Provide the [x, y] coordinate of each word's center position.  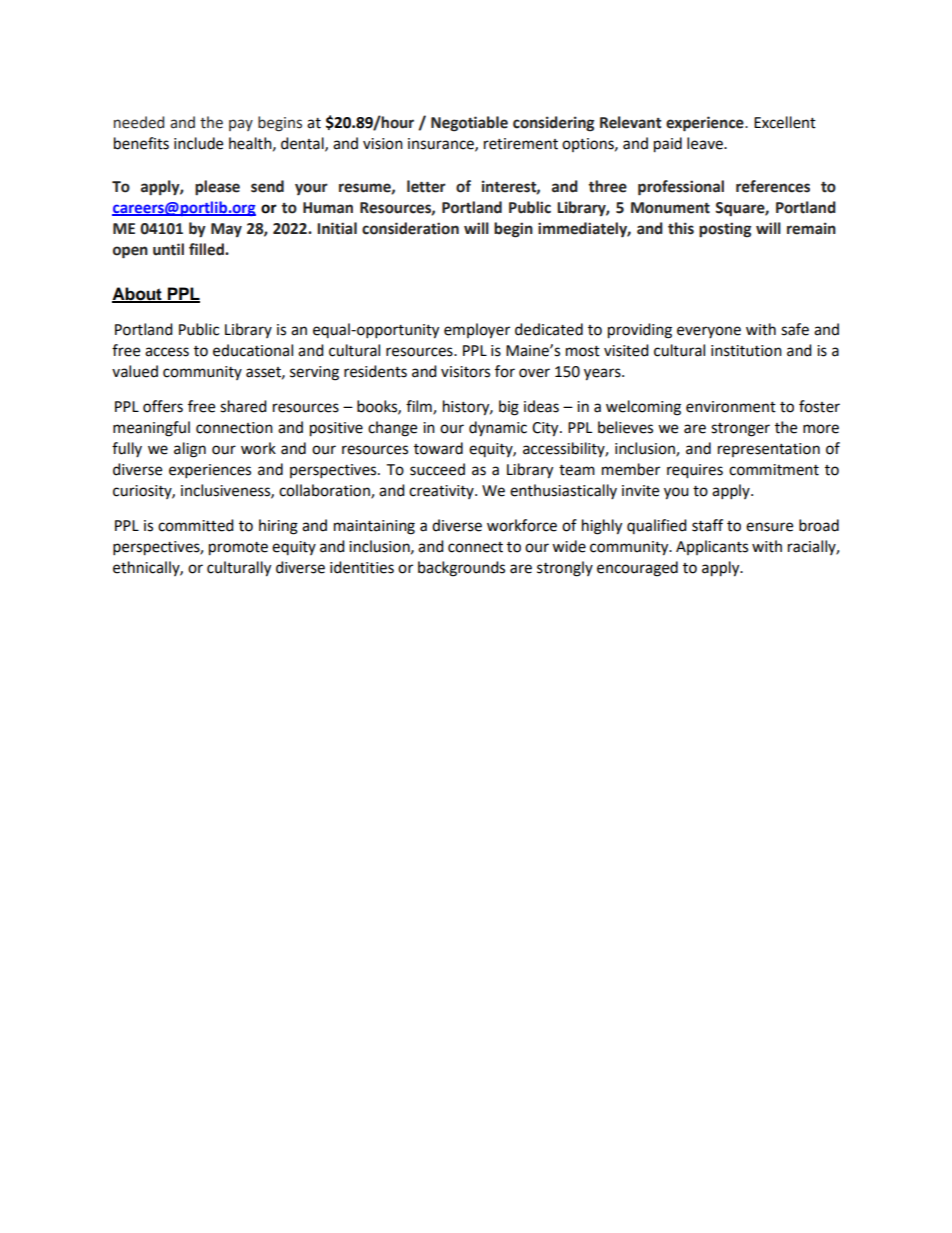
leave [706, 143]
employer [477, 331]
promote [238, 549]
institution [746, 351]
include [198, 143]
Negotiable [469, 124]
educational [253, 350]
